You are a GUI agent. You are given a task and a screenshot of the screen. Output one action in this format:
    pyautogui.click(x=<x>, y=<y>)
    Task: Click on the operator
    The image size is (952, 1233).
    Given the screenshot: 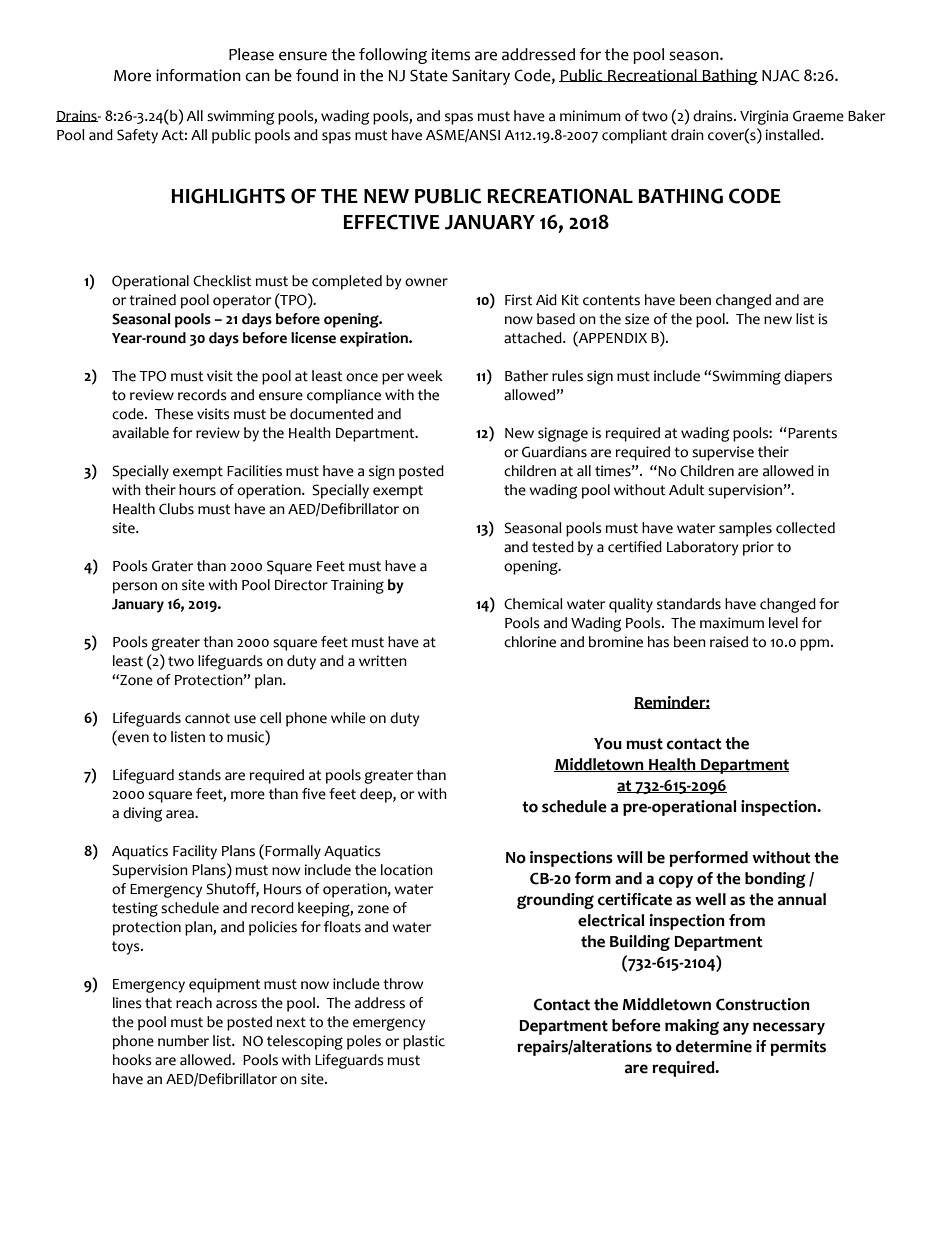 What is the action you would take?
    pyautogui.click(x=242, y=302)
